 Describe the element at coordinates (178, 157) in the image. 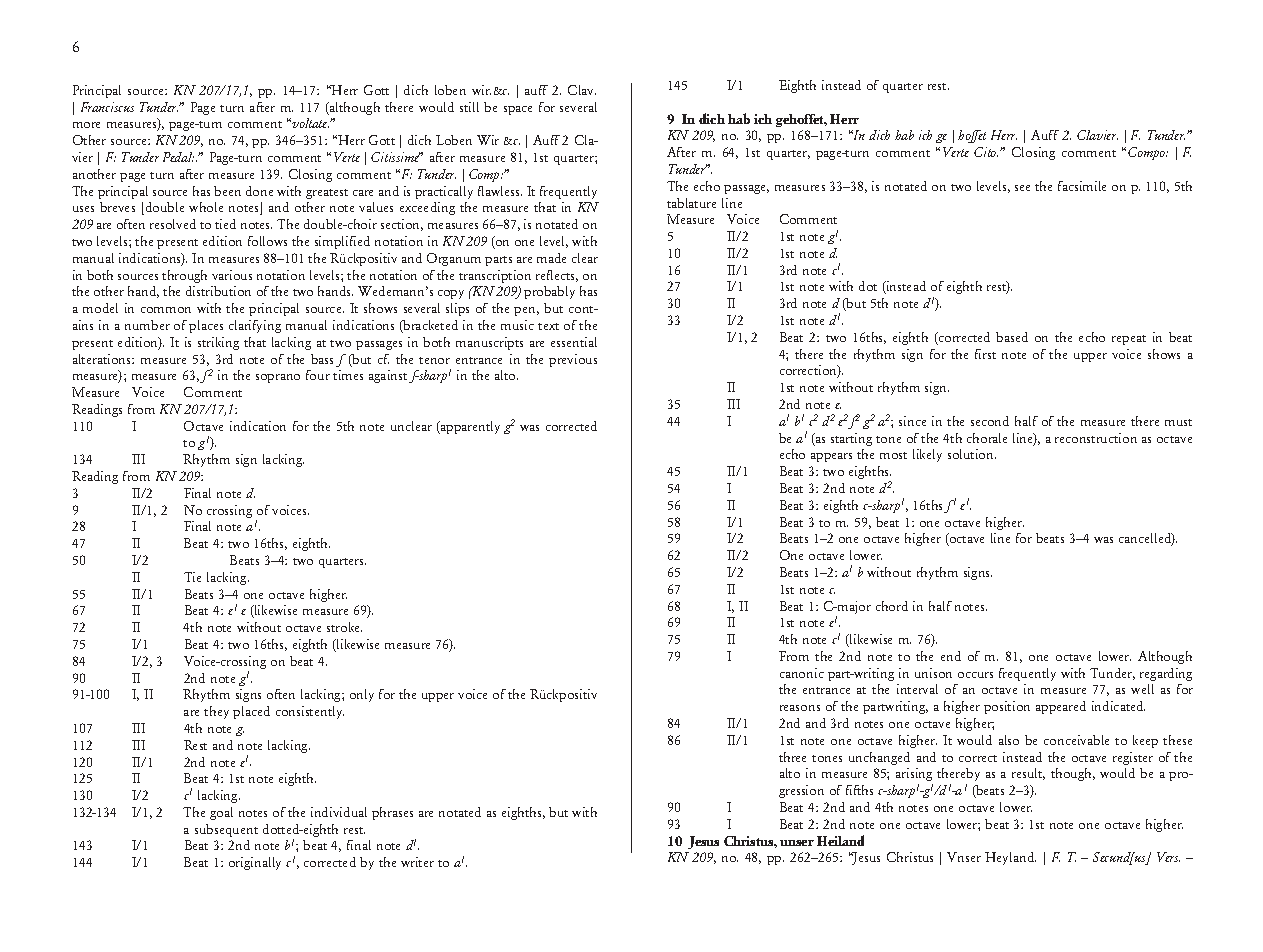

I see `Pedal` at that location.
